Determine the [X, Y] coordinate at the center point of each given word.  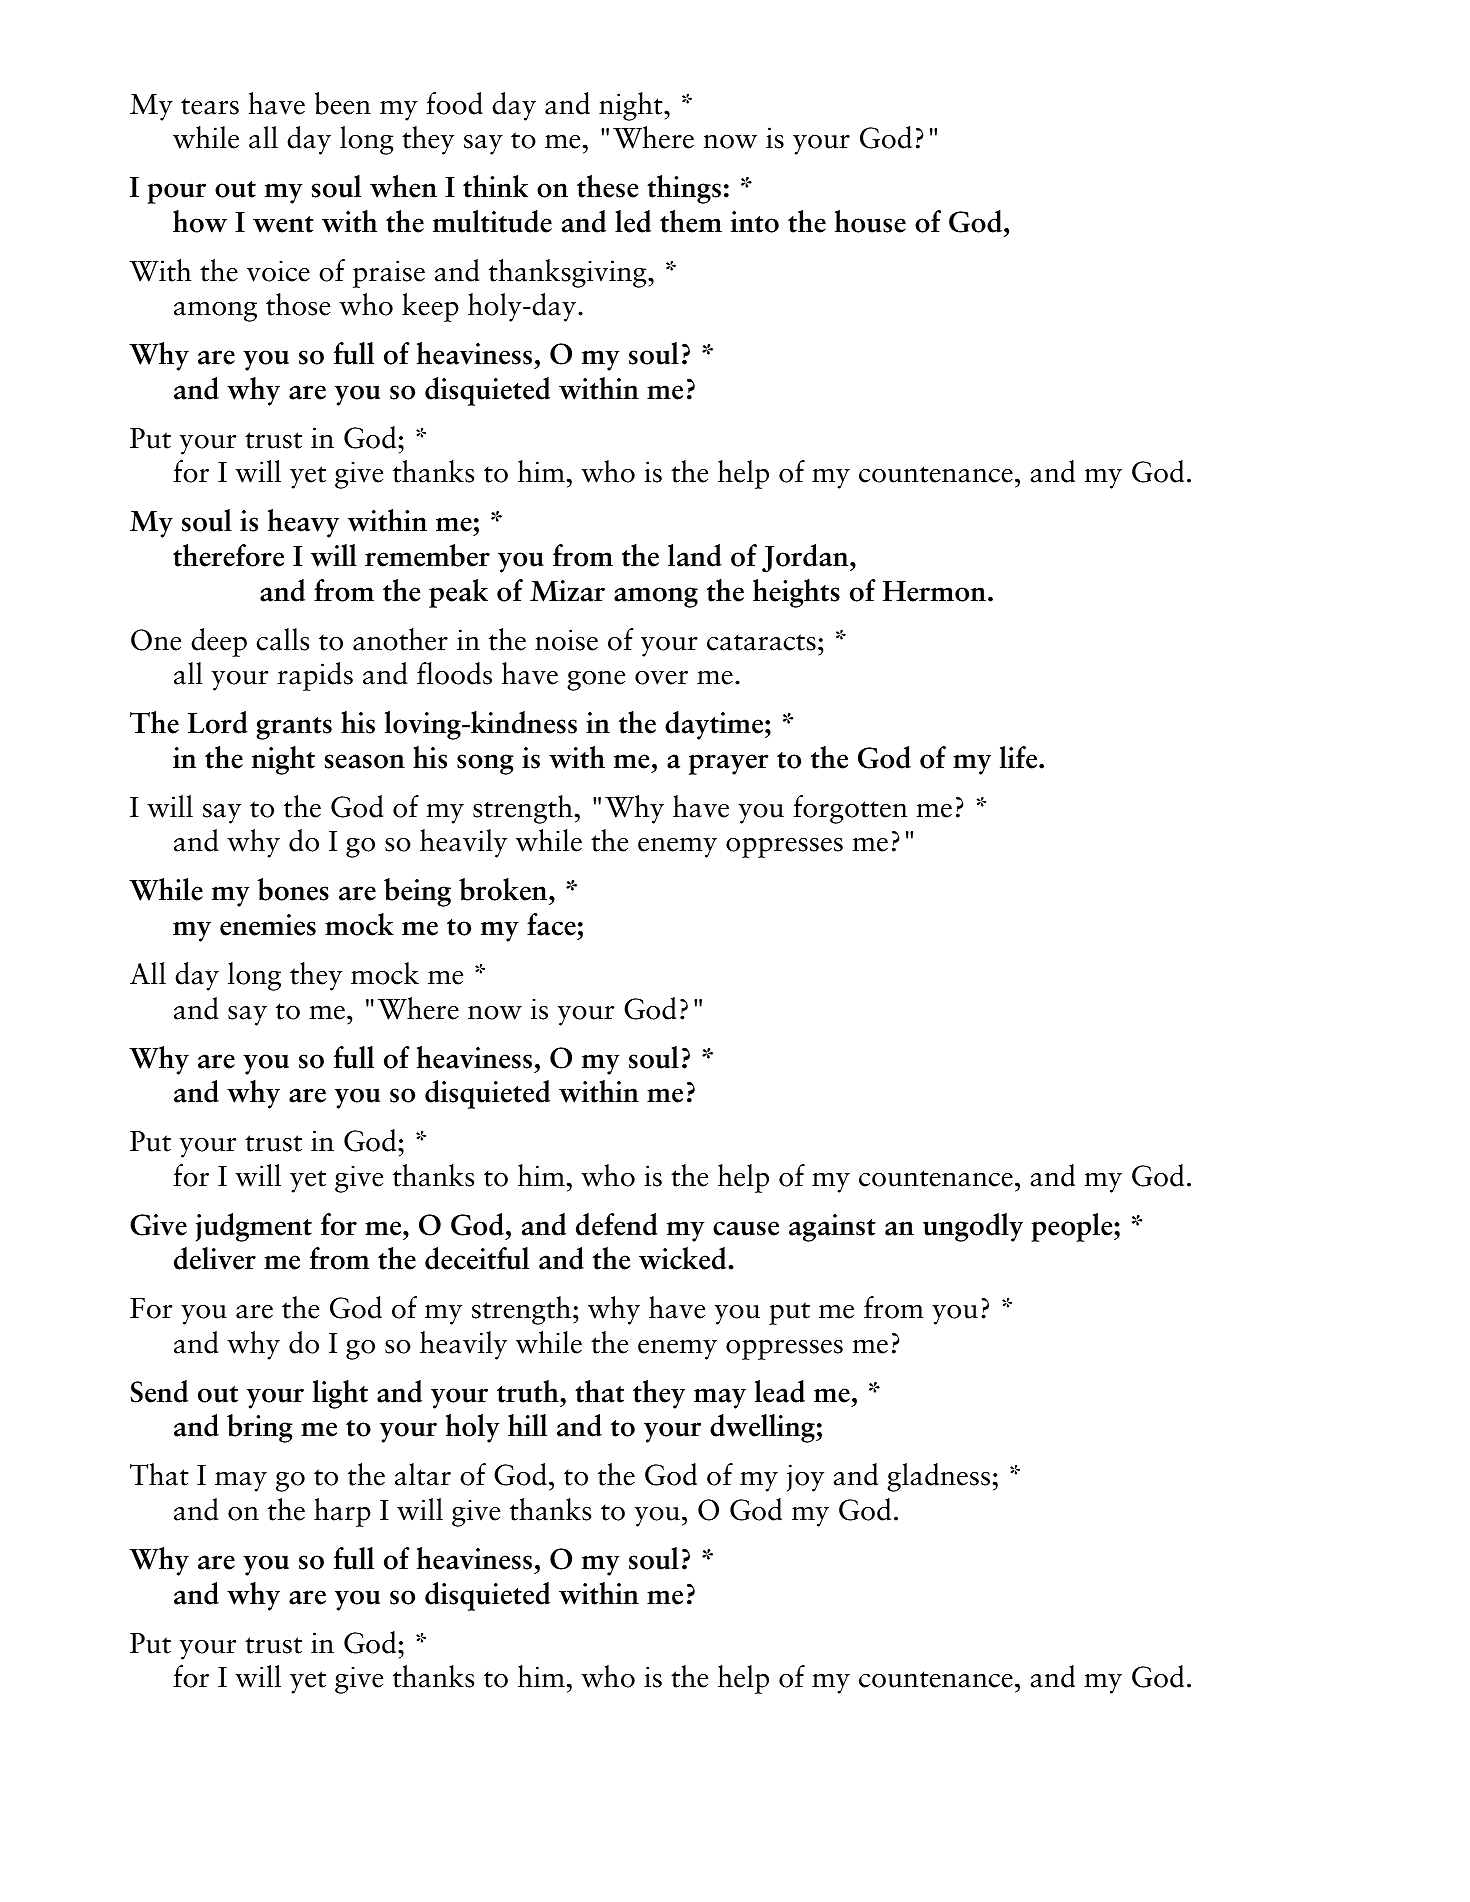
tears [210, 106]
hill [527, 1425]
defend [617, 1224]
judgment [254, 1227]
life [1020, 757]
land [695, 555]
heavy [303, 523]
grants [294, 728]
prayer [728, 764]
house [870, 221]
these [608, 186]
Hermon [934, 591]
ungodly [973, 1227]
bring [260, 1428]
